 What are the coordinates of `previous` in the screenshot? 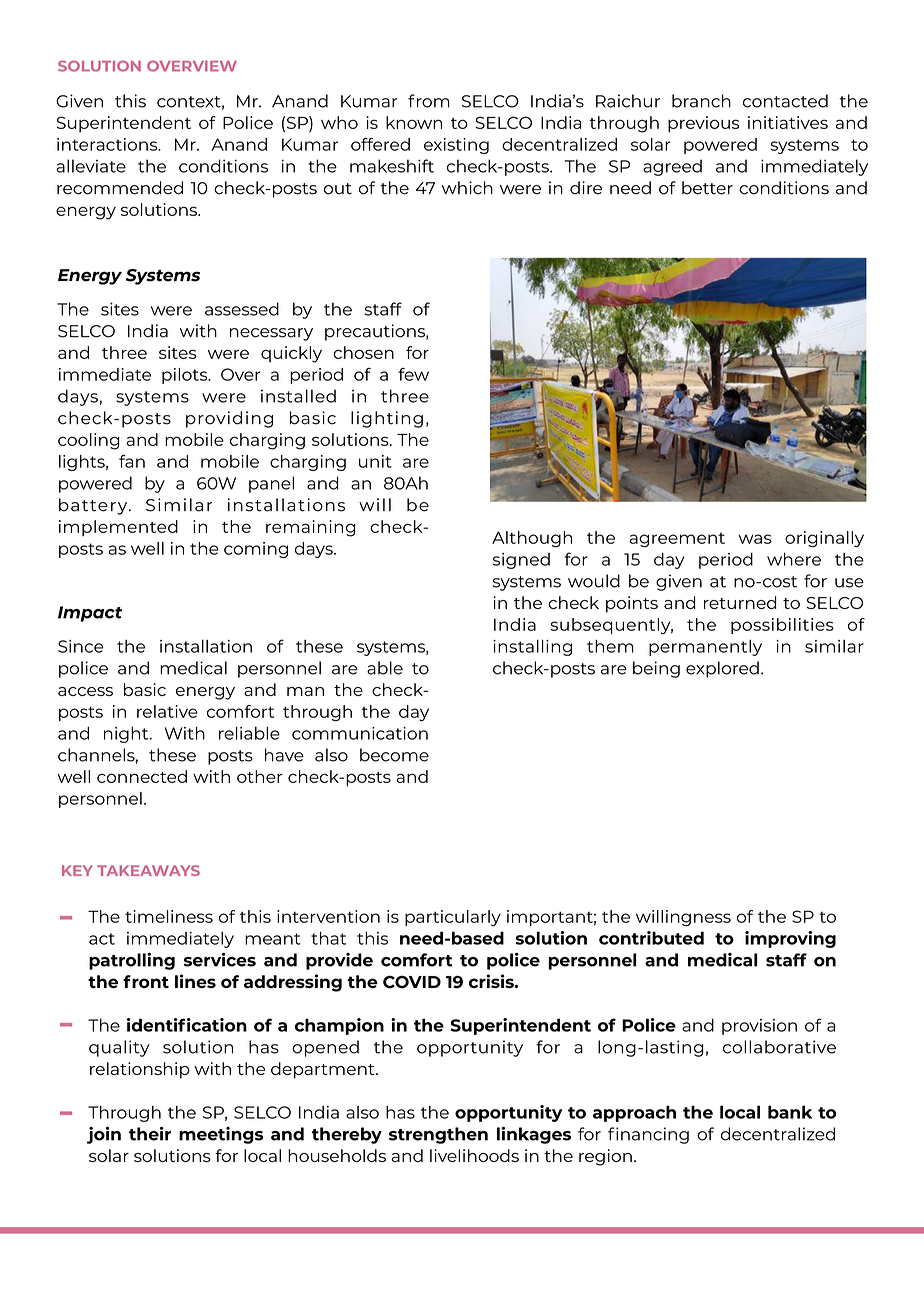 It's located at (704, 124).
